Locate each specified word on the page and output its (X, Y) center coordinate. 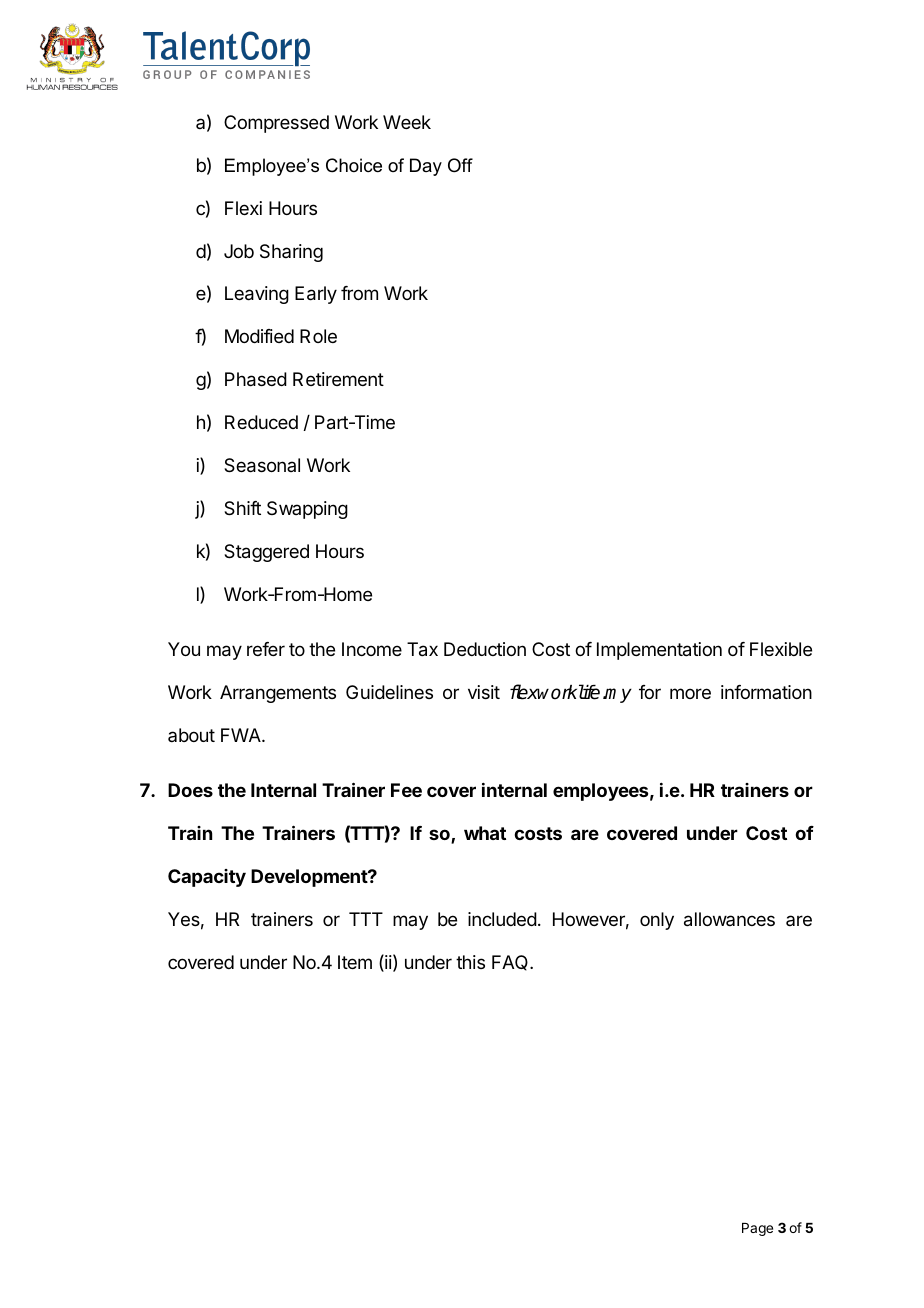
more (690, 693)
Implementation (659, 651)
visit (484, 692)
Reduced (261, 422)
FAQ (511, 963)
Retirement (338, 379)
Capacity (207, 878)
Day (426, 167)
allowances (729, 919)
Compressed (276, 124)
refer (266, 649)
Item (355, 962)
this (470, 962)
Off (460, 165)
